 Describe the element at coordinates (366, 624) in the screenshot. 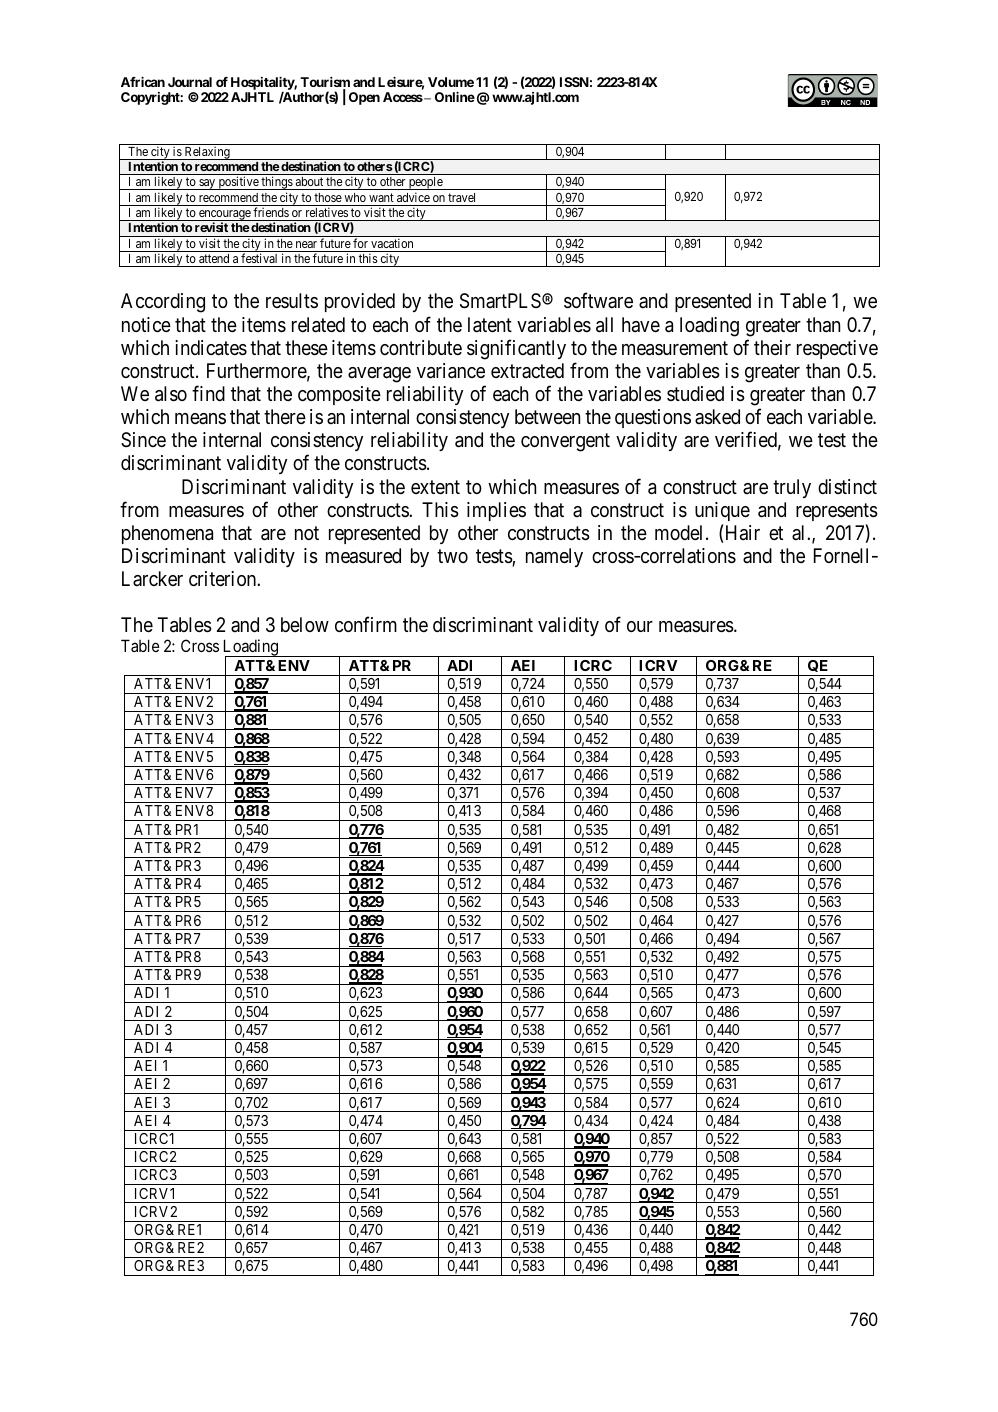

I see `confirm` at that location.
